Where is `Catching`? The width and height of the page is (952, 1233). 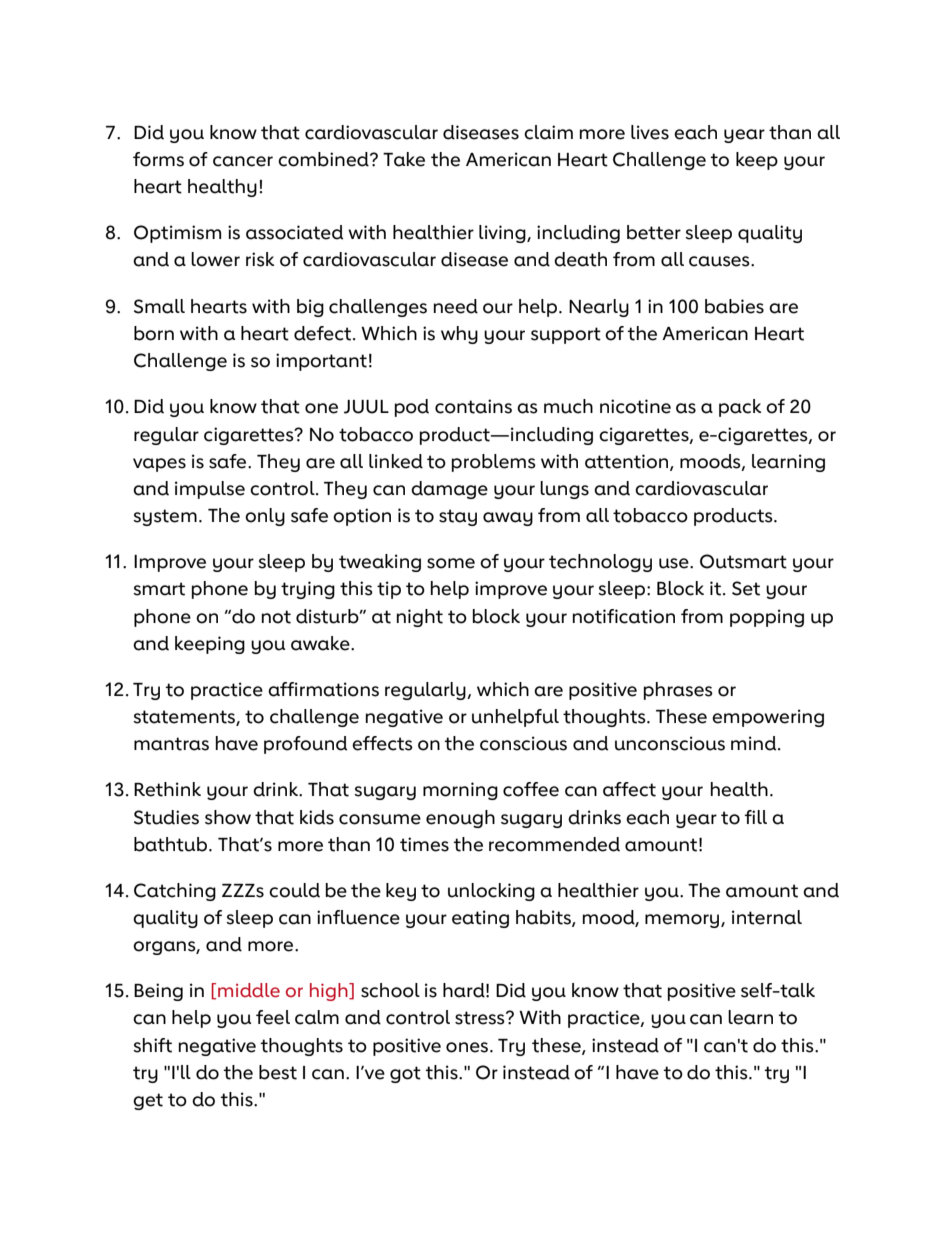 Catching is located at coordinates (175, 892).
